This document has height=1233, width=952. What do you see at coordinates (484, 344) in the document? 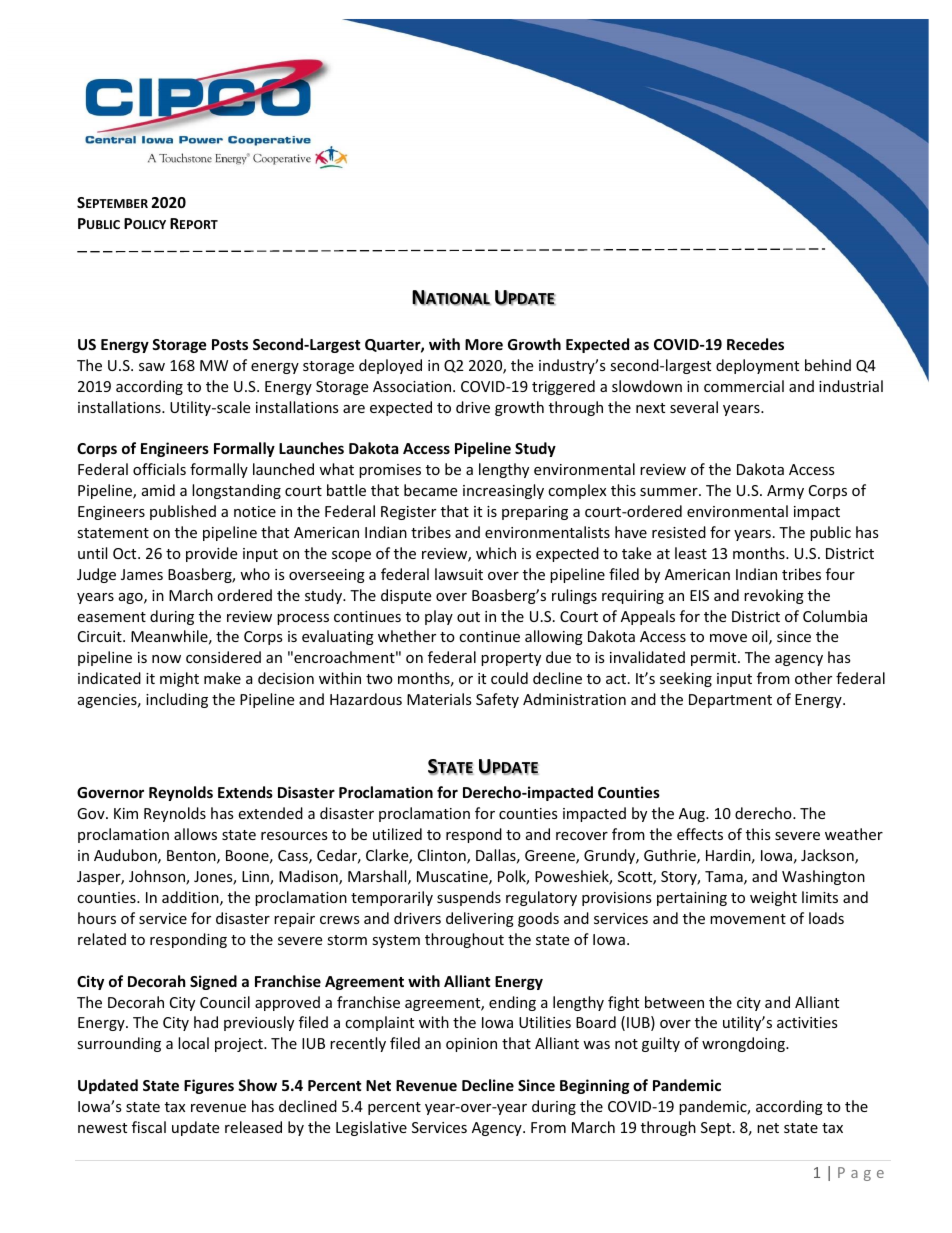
I see `More` at bounding box center [484, 344].
